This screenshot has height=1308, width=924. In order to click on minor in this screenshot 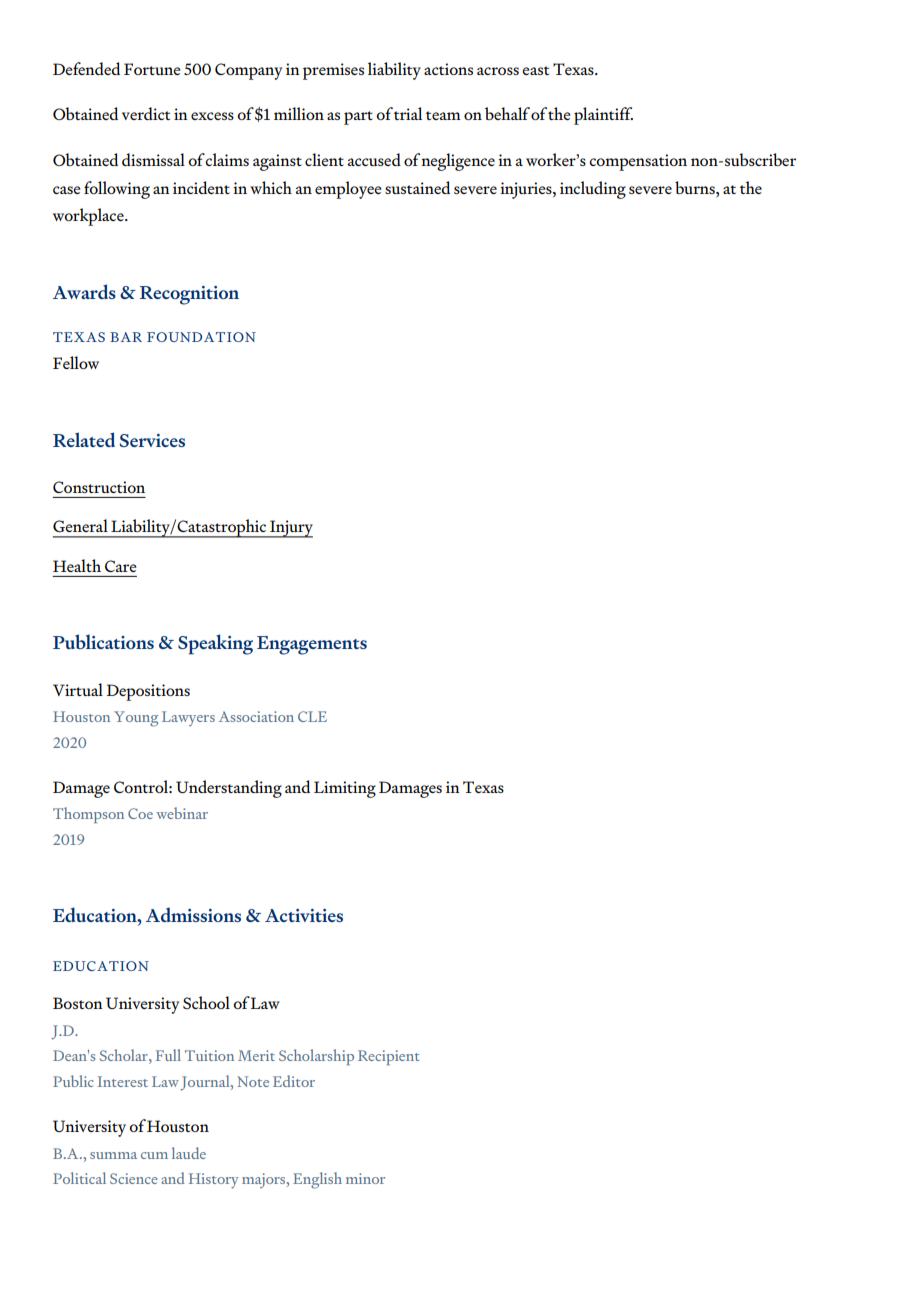, I will do `click(365, 1178)`.
